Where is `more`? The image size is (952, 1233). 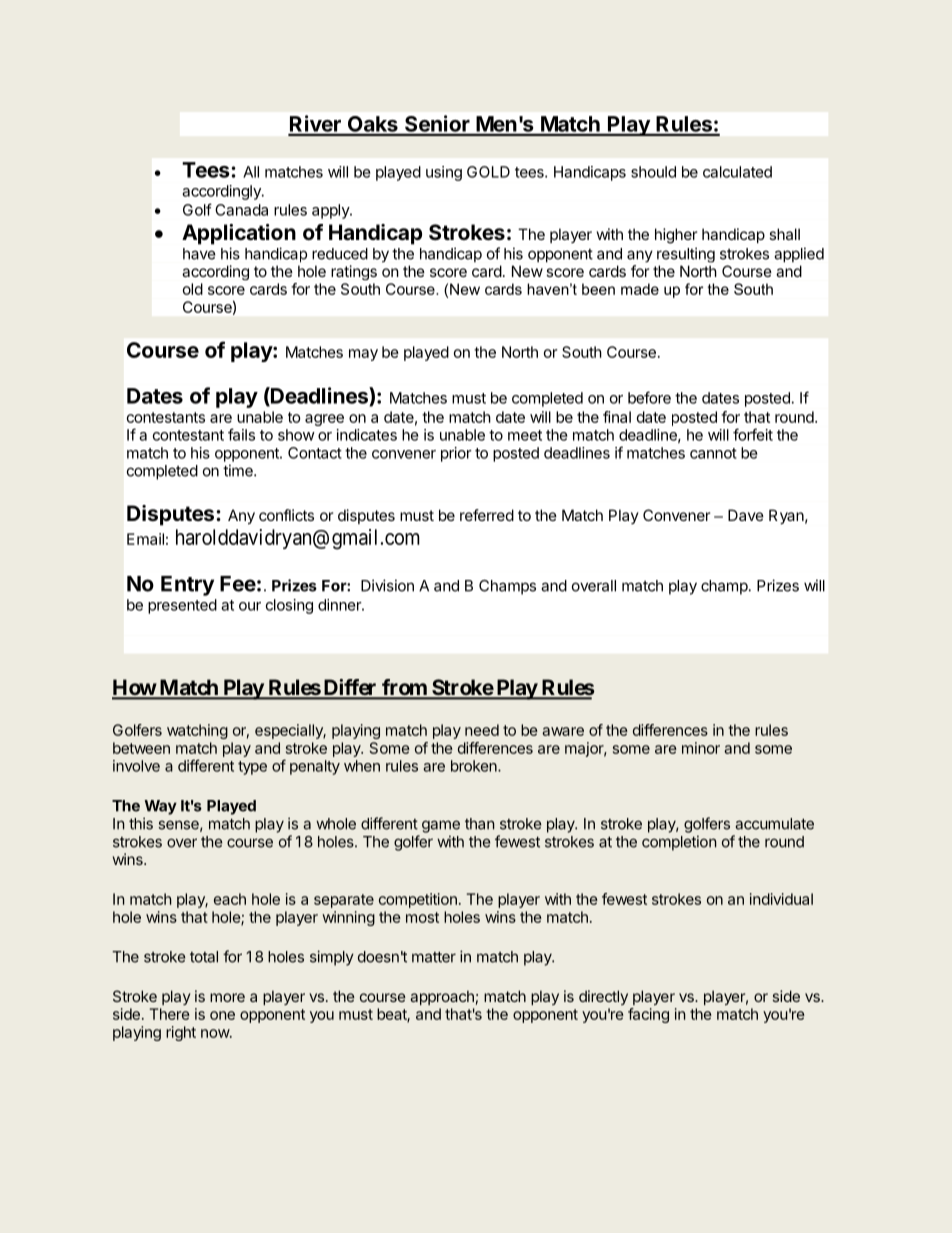 more is located at coordinates (227, 997).
